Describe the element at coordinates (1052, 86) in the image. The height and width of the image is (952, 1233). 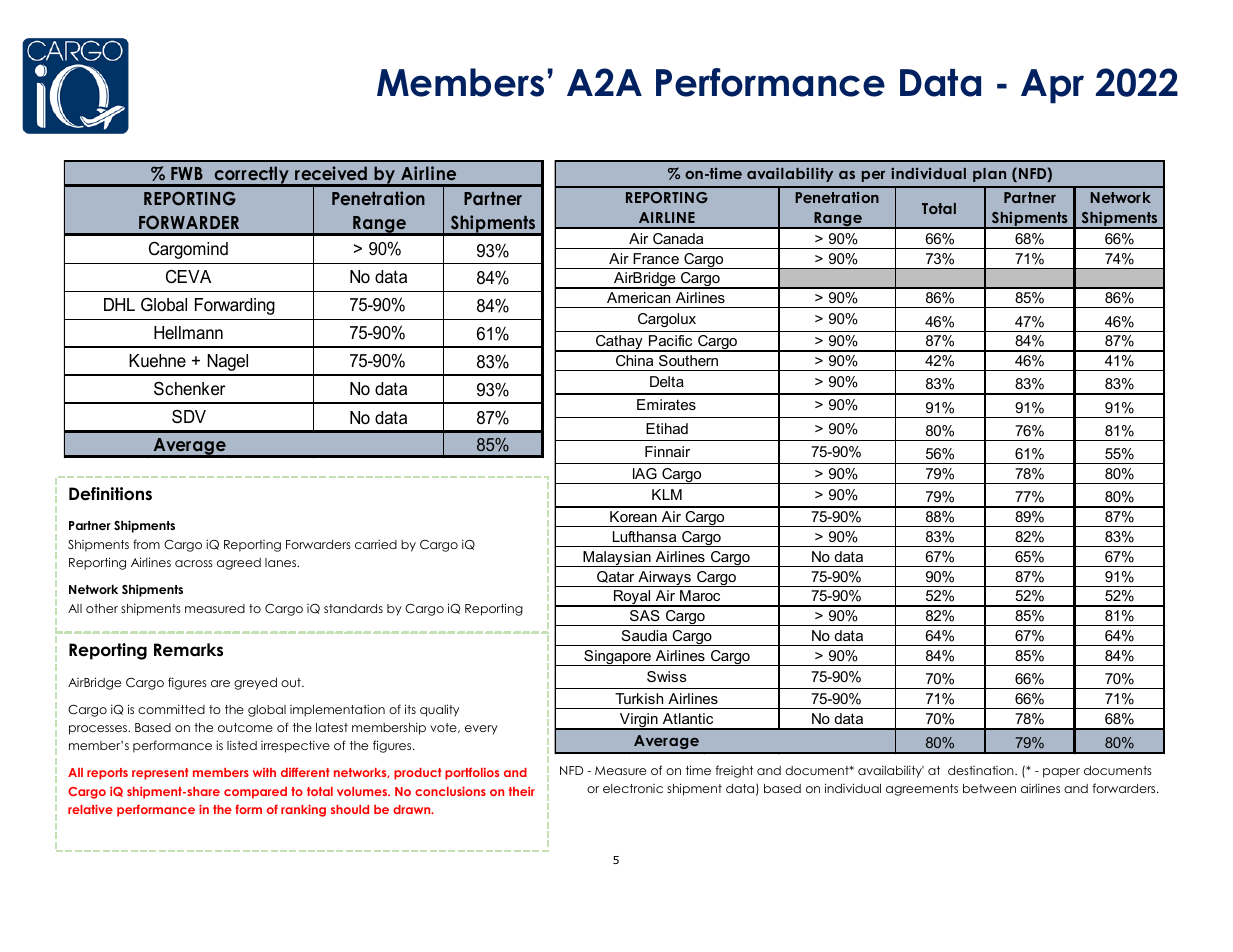
I see `Apr` at that location.
